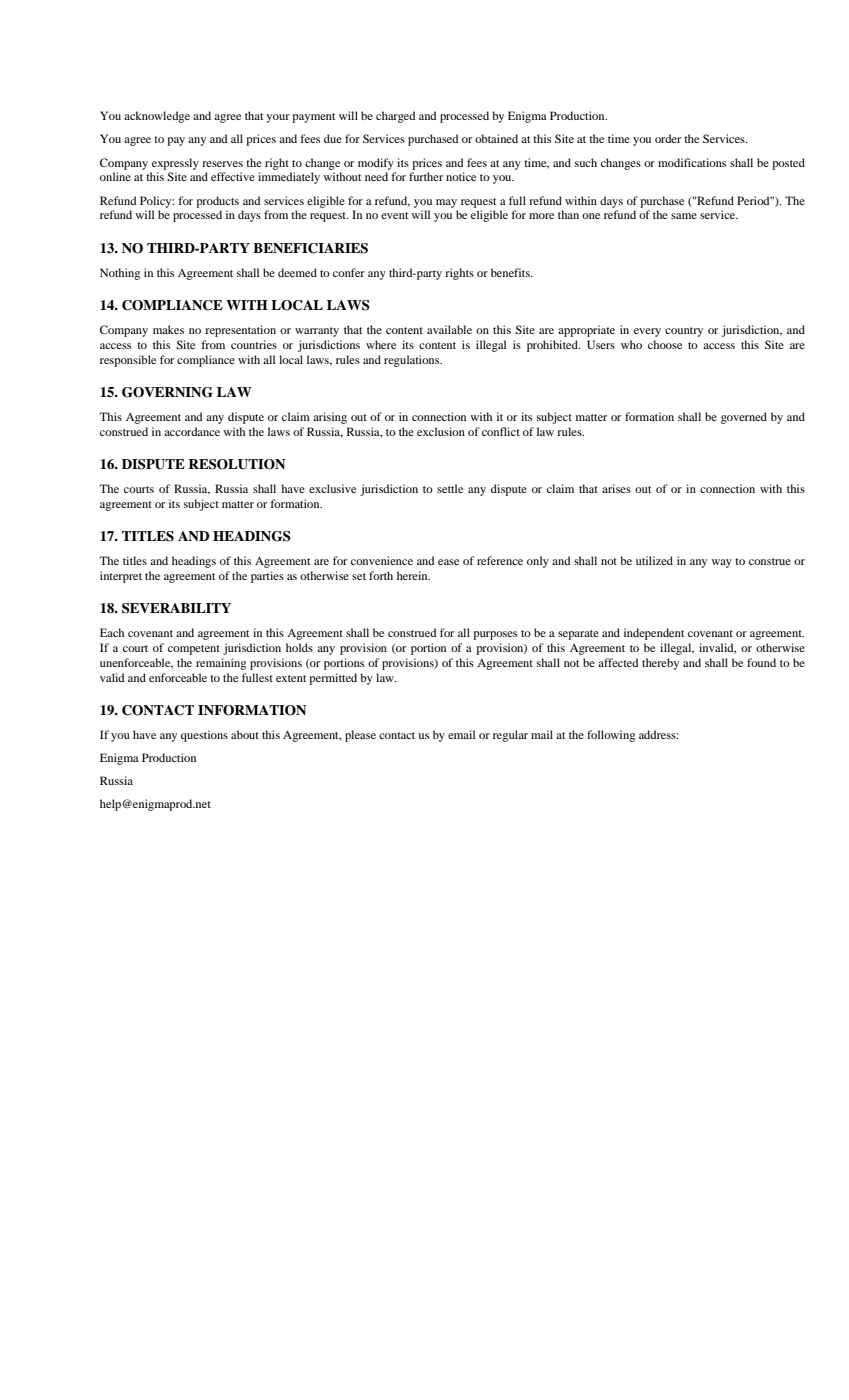 Image resolution: width=849 pixels, height=1400 pixels. What do you see at coordinates (611, 736) in the page?
I see `following` at bounding box center [611, 736].
